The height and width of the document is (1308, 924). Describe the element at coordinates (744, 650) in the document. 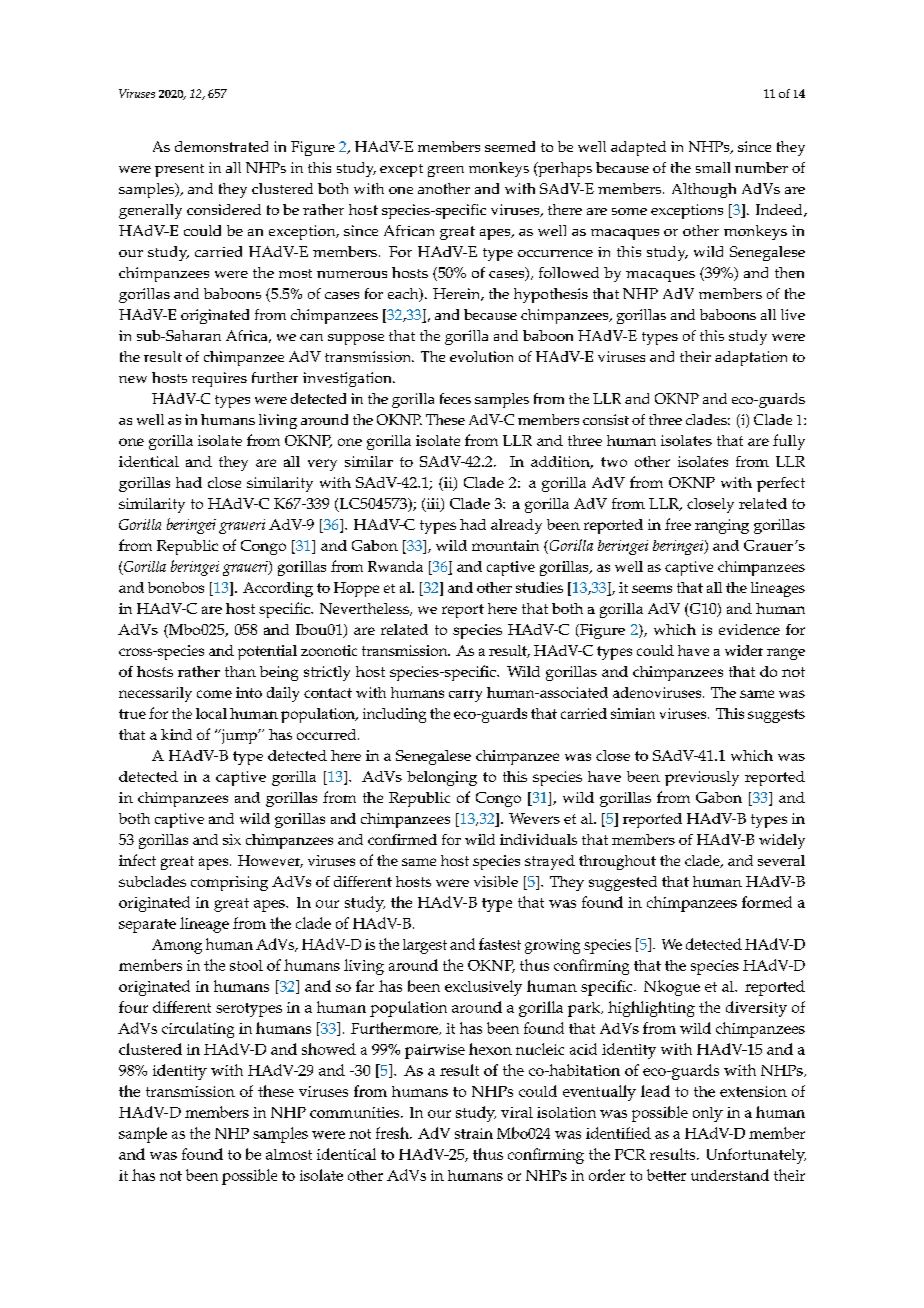

I see `wider` at that location.
